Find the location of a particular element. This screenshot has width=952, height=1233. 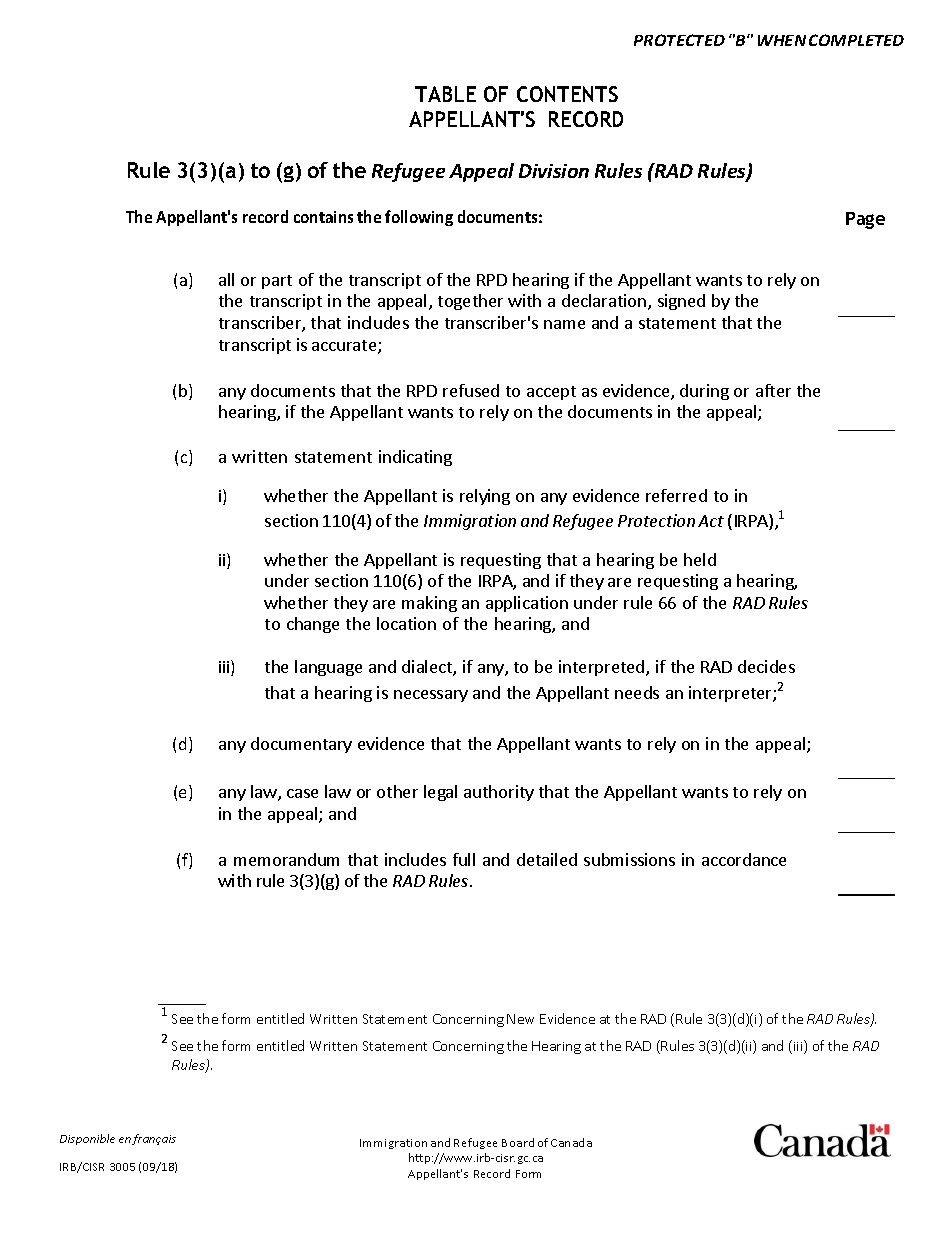

TABLE is located at coordinates (445, 94).
